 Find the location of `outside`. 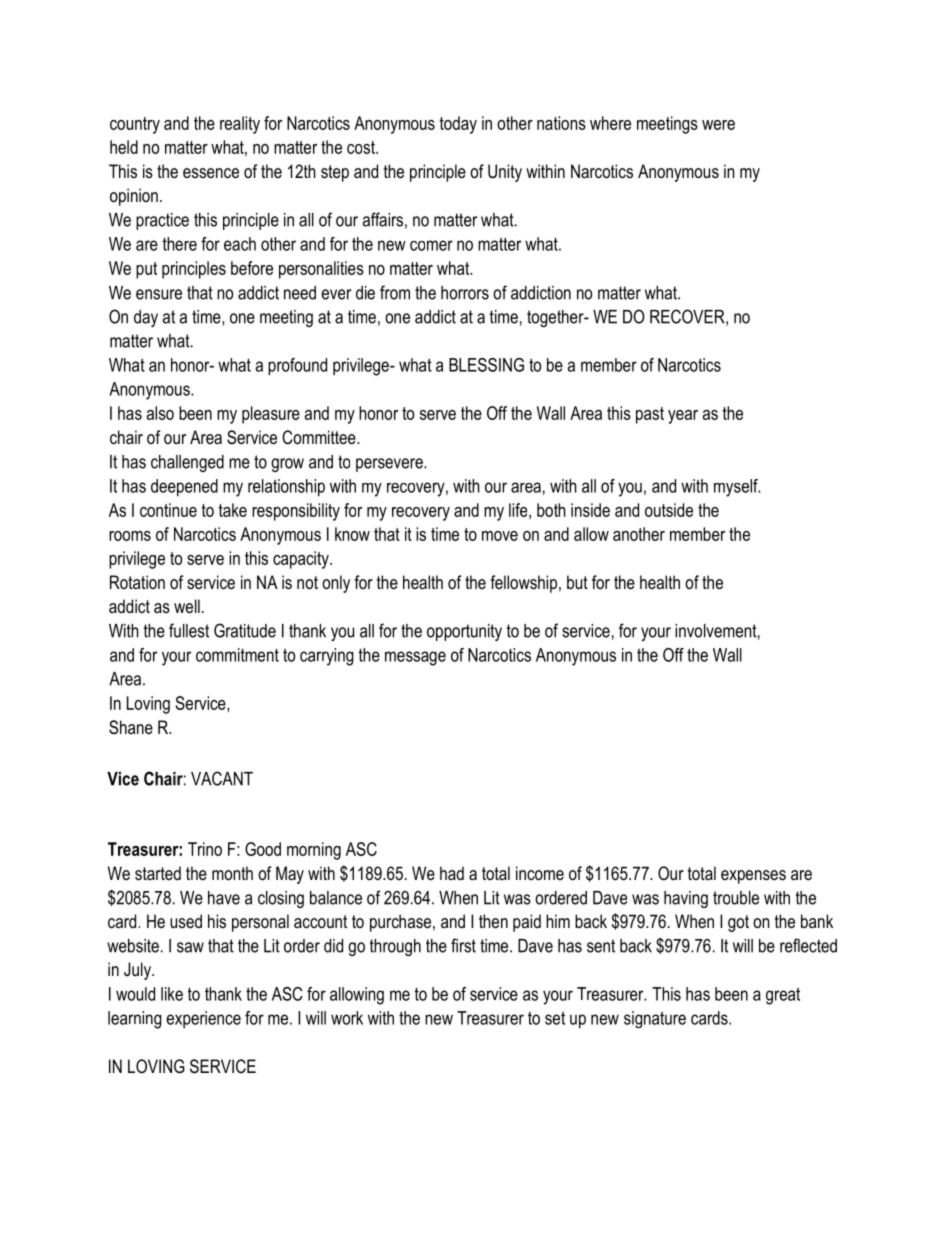

outside is located at coordinates (669, 510).
